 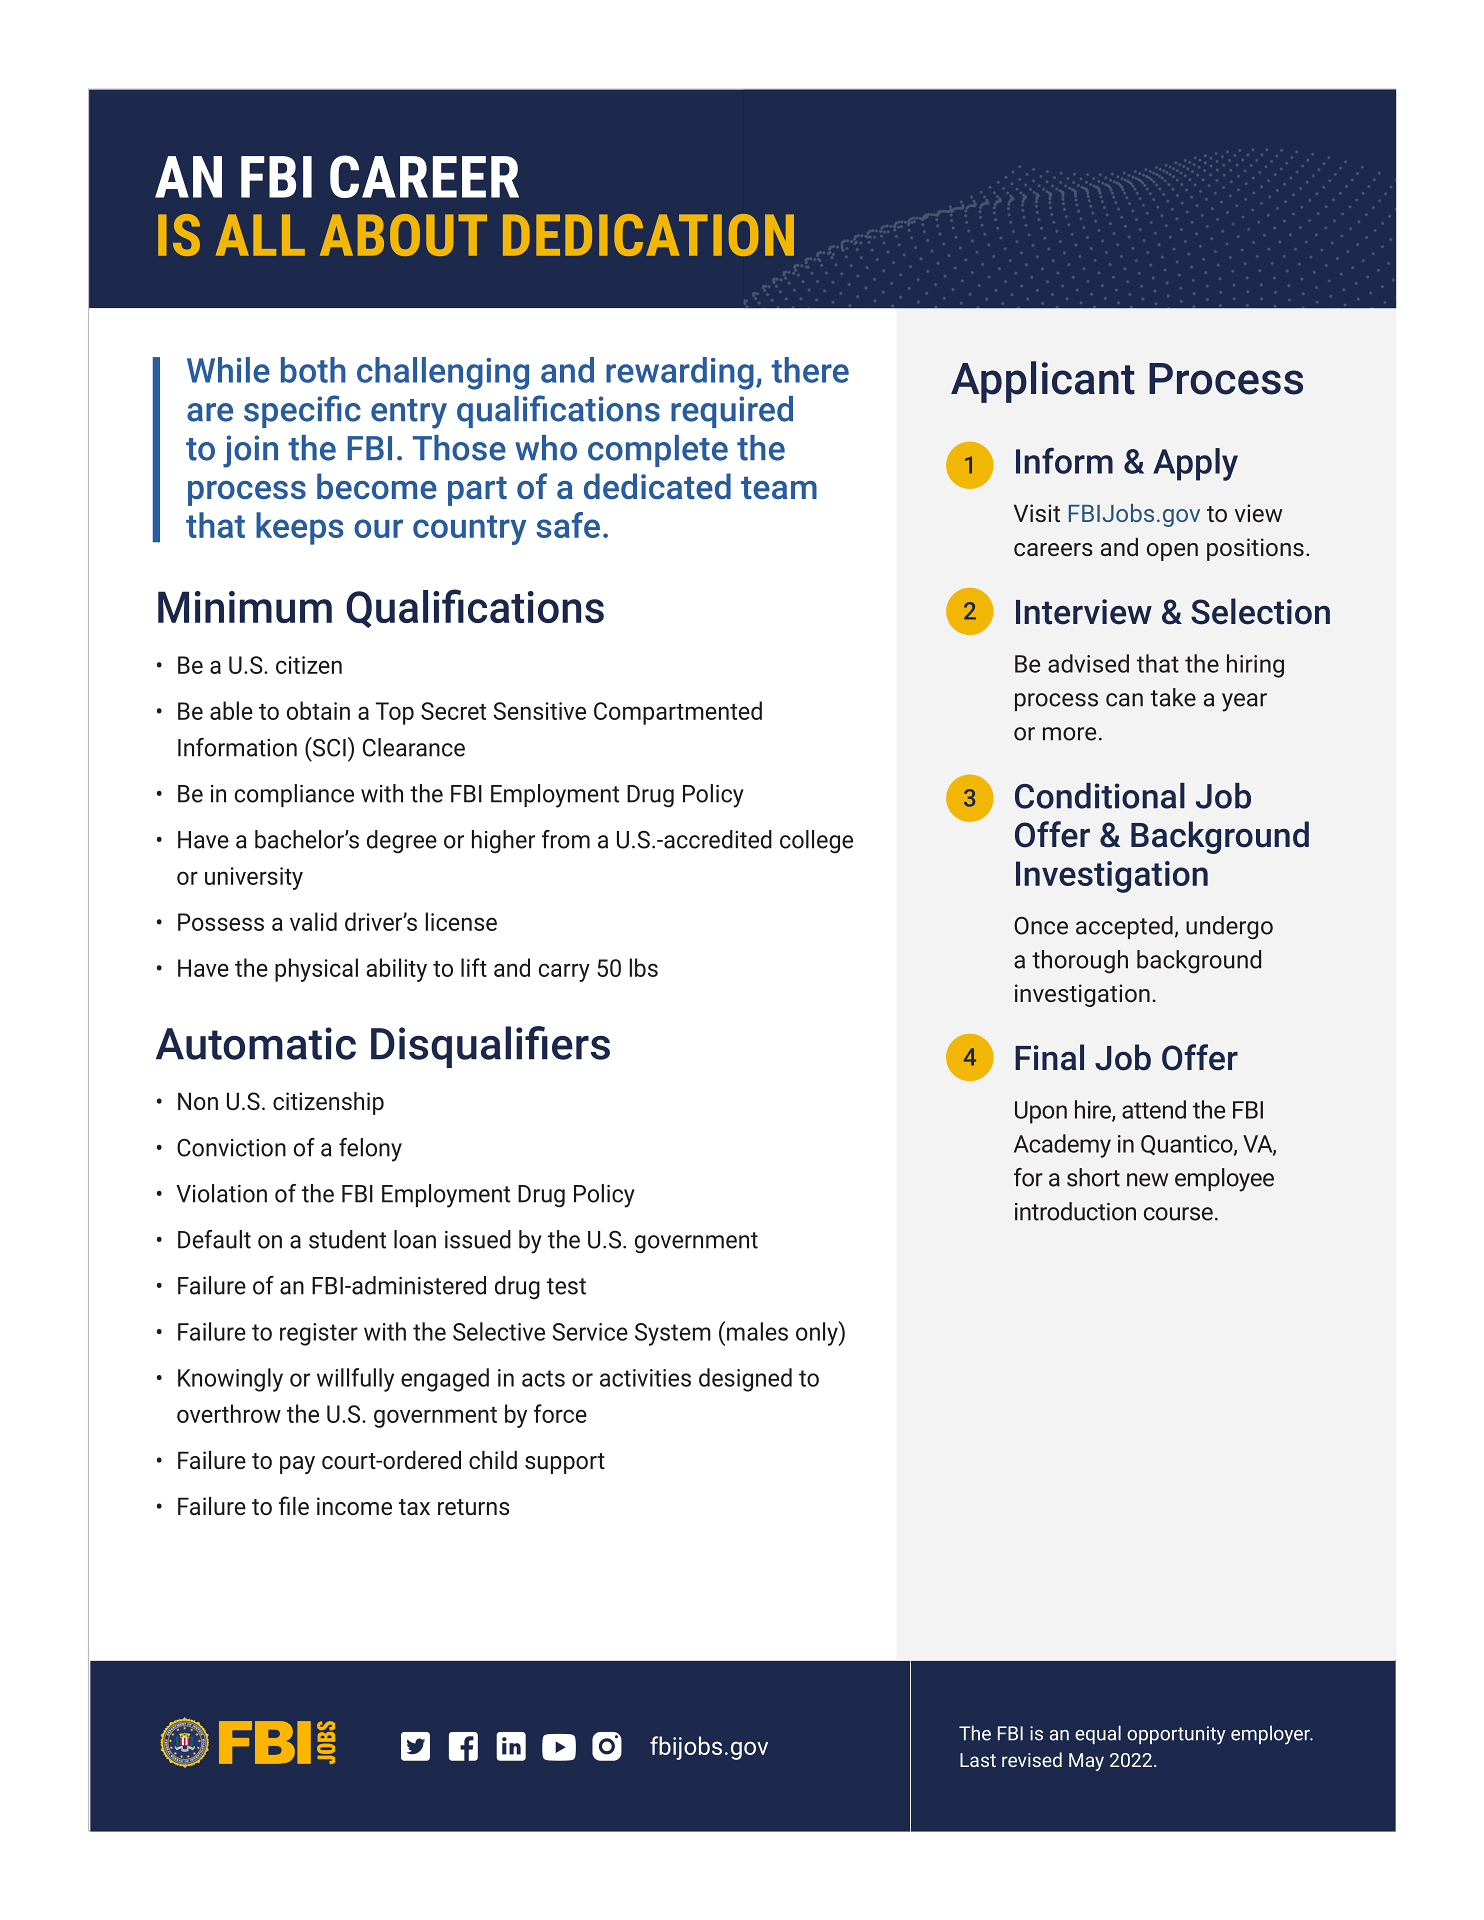 I want to click on lbs, so click(x=643, y=967).
